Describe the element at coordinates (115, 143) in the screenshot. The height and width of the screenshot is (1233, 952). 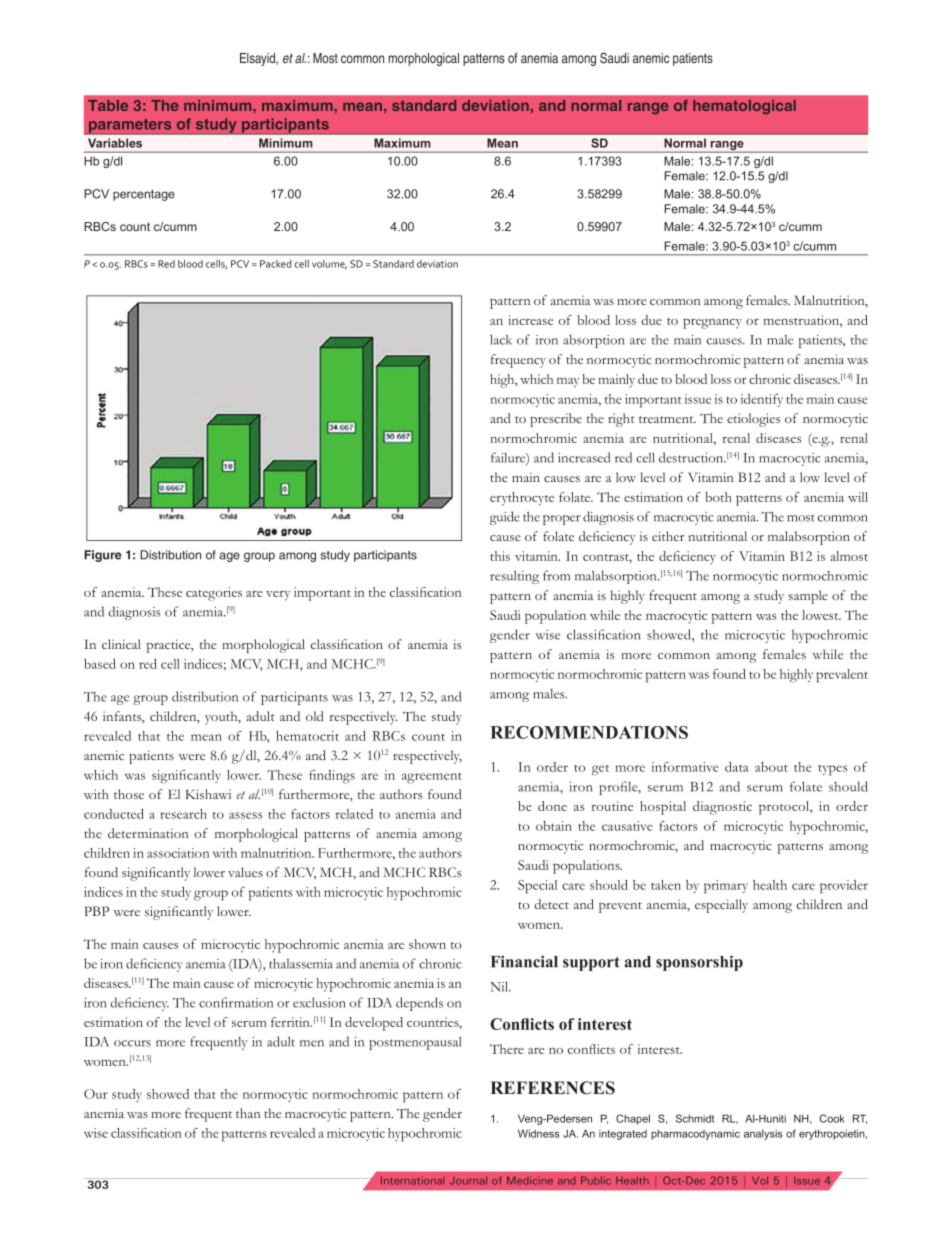
I see `Variables` at that location.
